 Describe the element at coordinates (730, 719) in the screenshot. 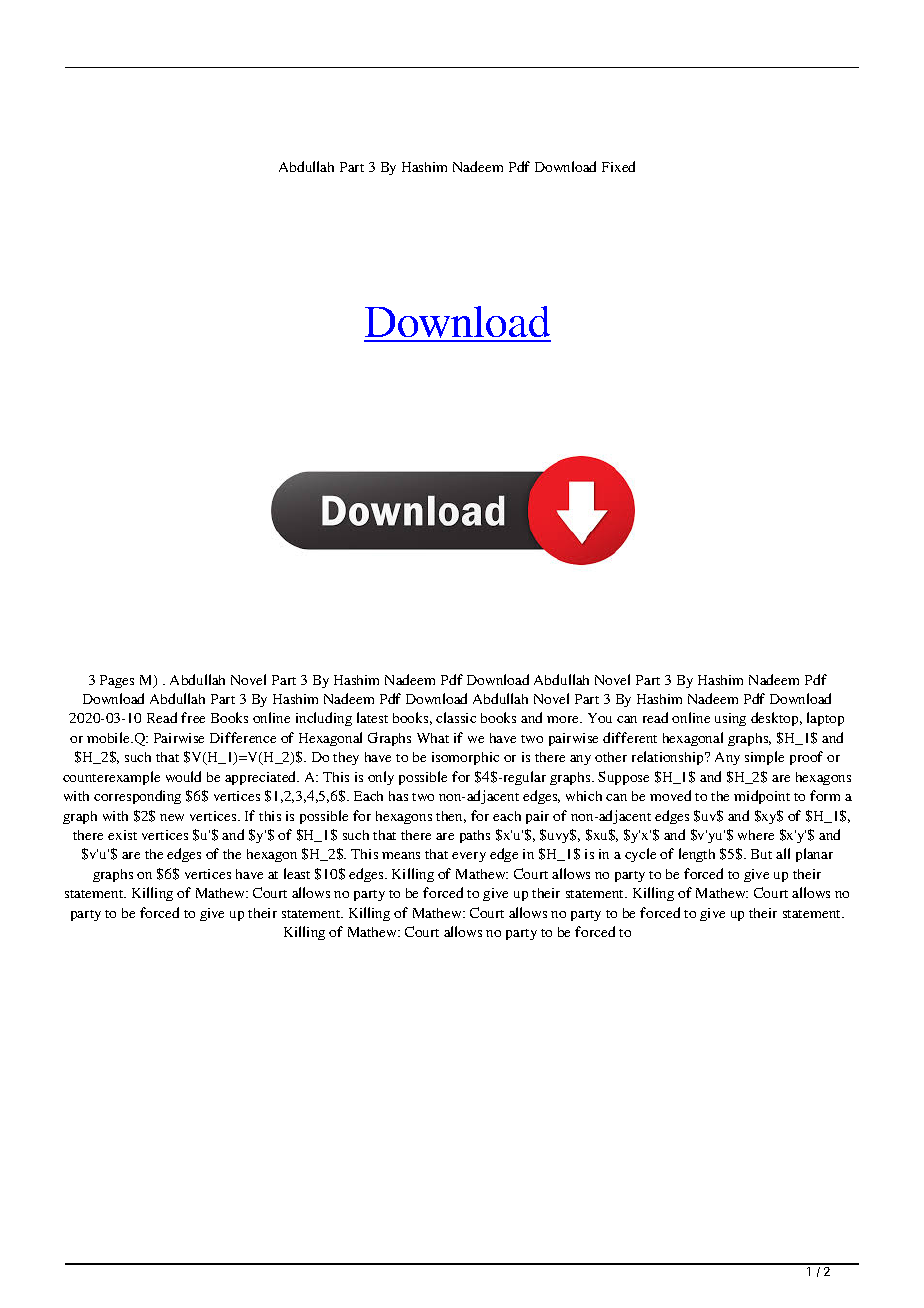

I see `using` at that location.
